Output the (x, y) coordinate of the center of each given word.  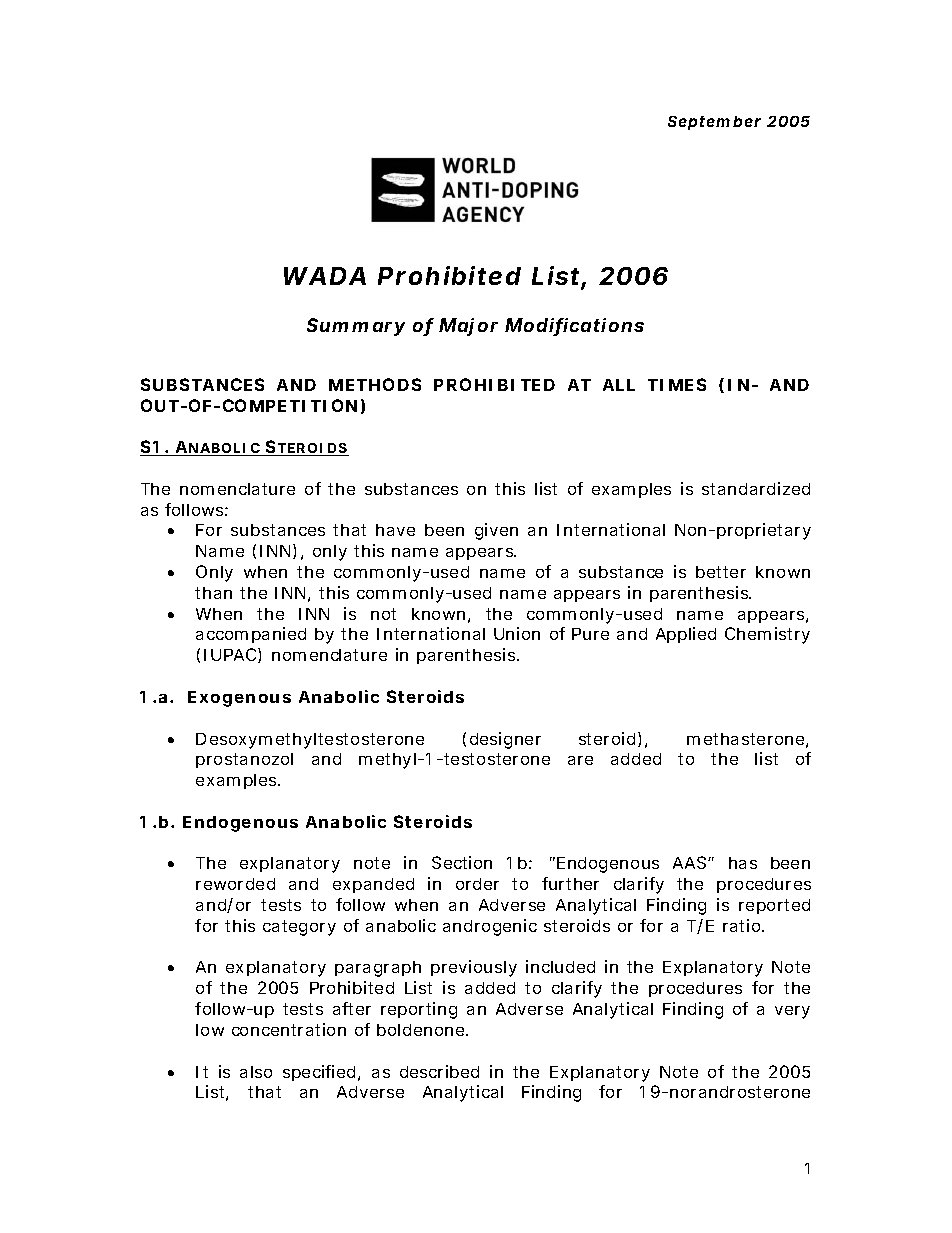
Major (468, 327)
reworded (235, 884)
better (721, 572)
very (792, 1012)
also (256, 1072)
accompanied (251, 635)
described (439, 1071)
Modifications (574, 326)
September (714, 123)
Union (517, 633)
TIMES (677, 384)
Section (462, 862)
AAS (689, 862)
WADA (325, 276)
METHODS (375, 384)
